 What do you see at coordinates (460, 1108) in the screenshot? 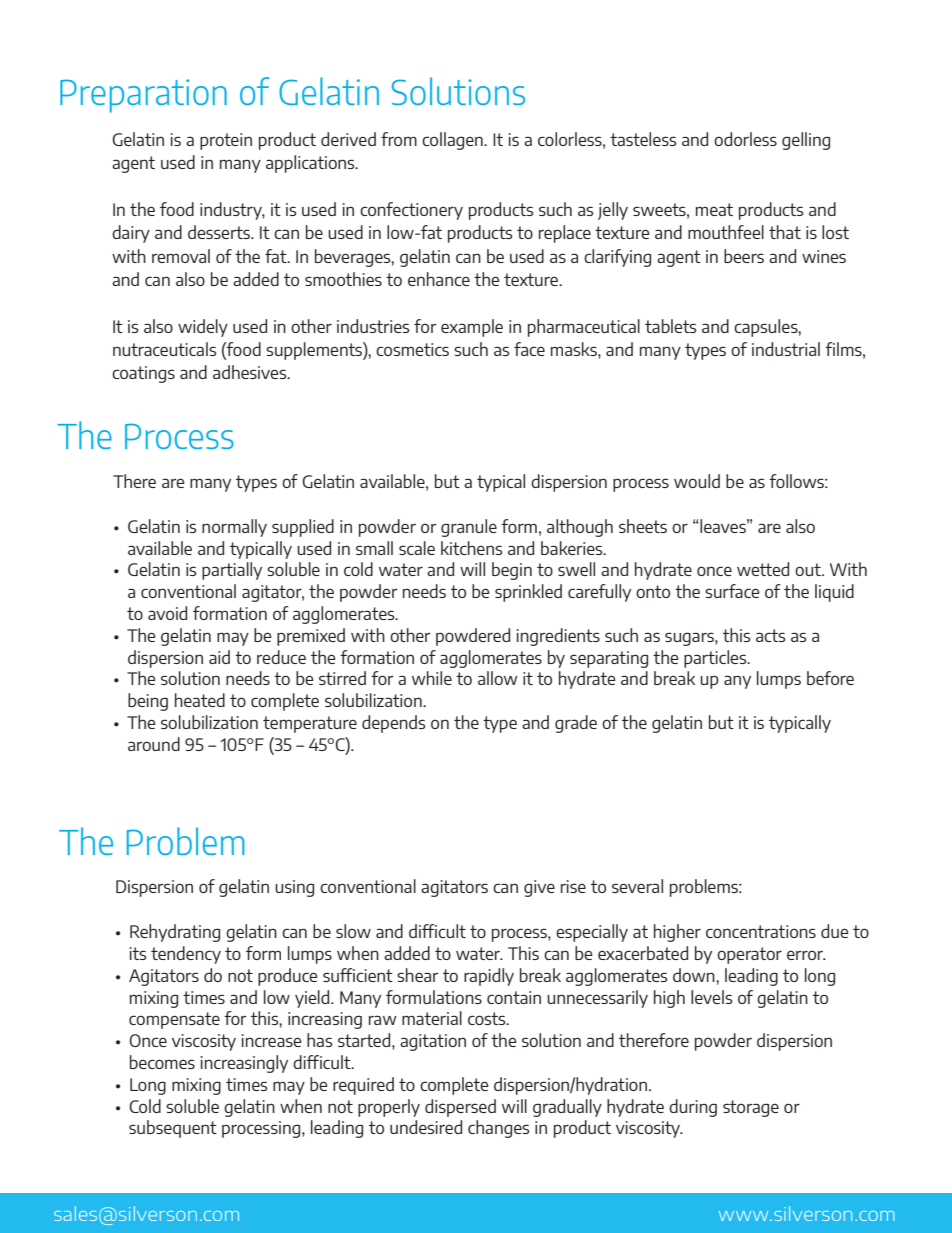
I see `dispersed` at bounding box center [460, 1108].
